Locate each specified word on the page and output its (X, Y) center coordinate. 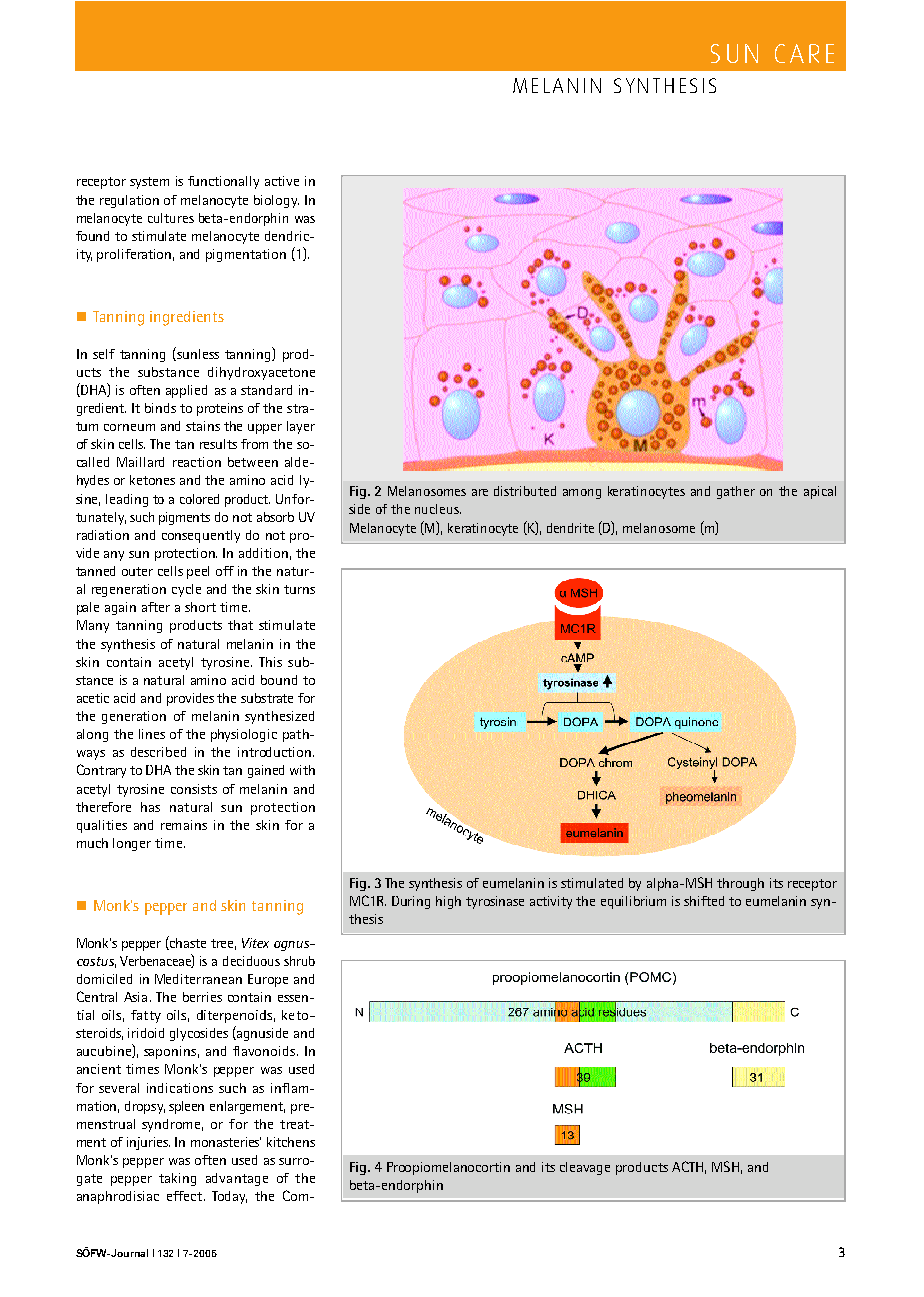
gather (736, 492)
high (448, 902)
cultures (171, 218)
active (282, 181)
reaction (197, 462)
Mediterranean (198, 979)
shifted (704, 901)
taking (177, 1179)
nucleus (438, 509)
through (740, 884)
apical (820, 492)
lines (152, 734)
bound (279, 680)
